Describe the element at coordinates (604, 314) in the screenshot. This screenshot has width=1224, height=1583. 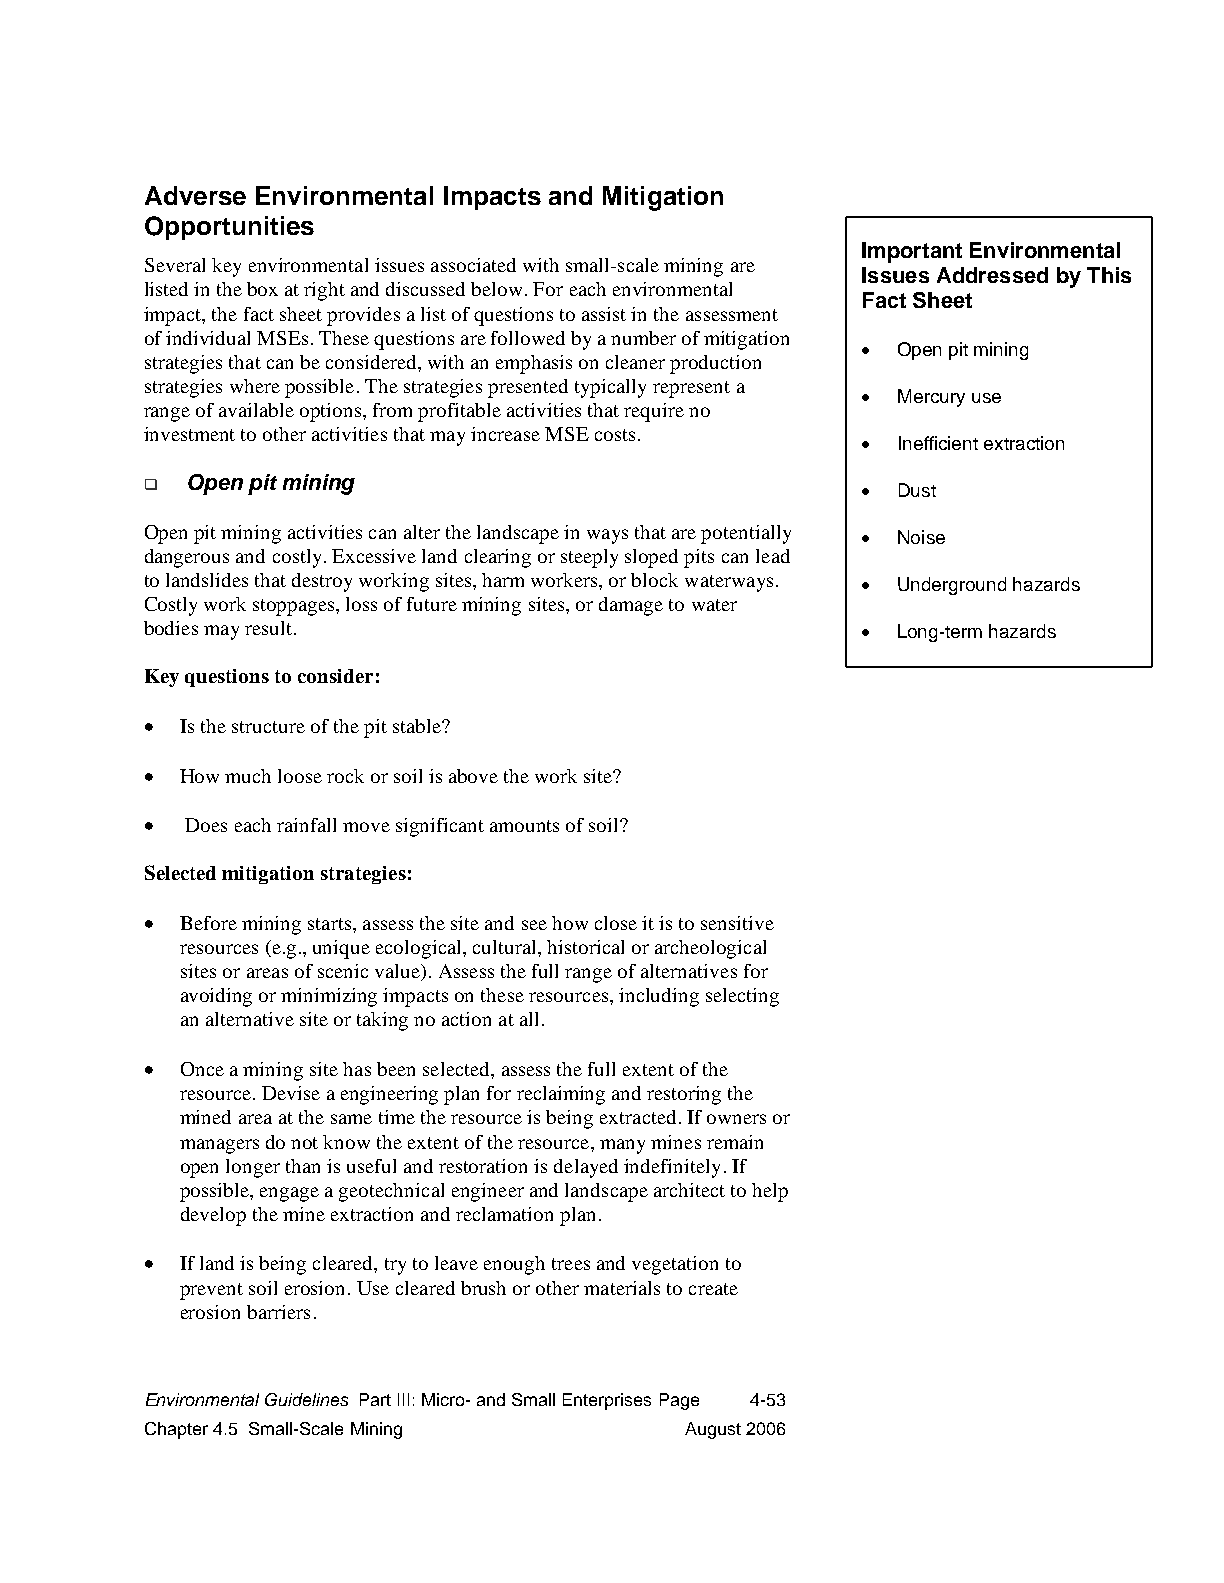
I see `assist` at that location.
